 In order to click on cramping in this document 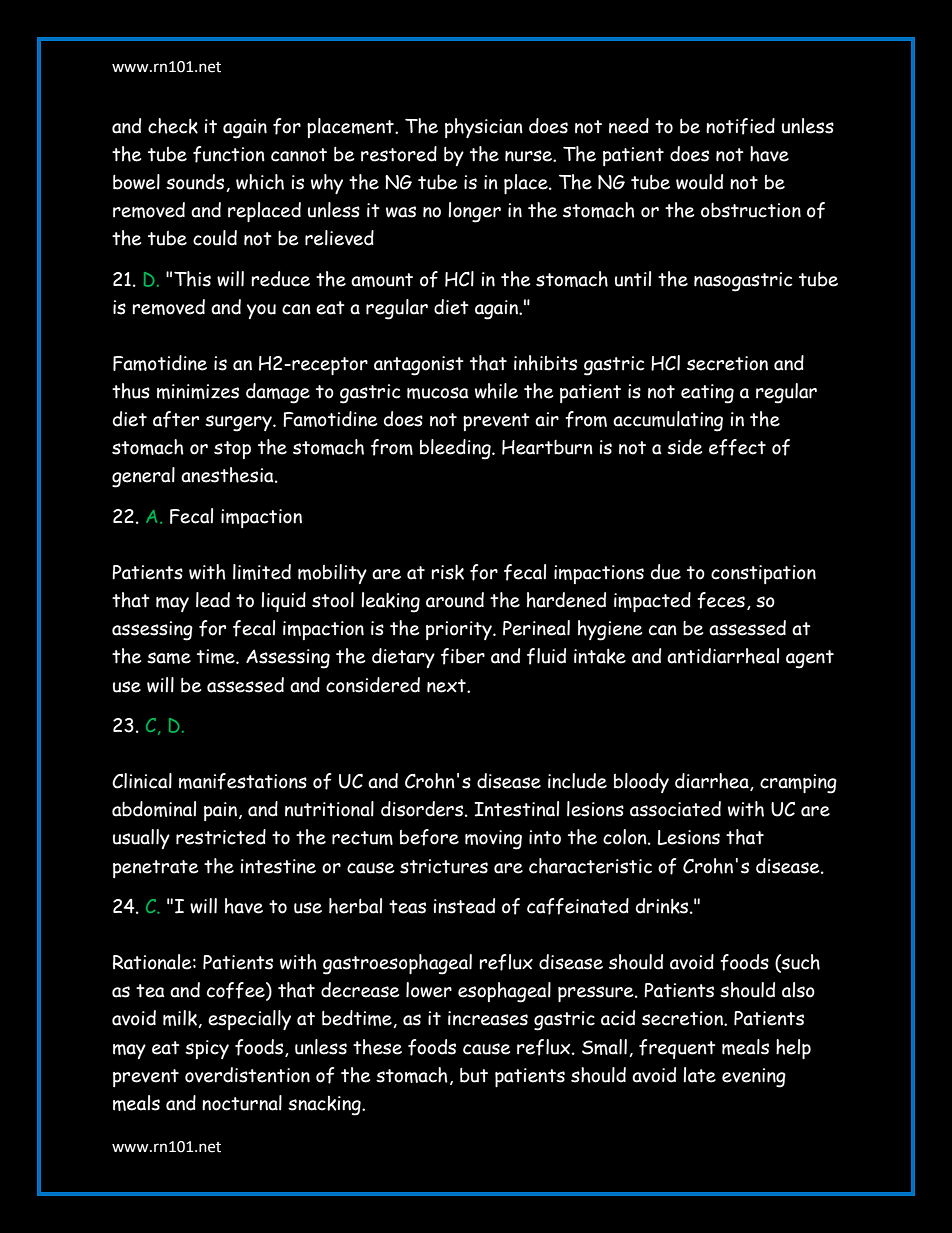, I will do `click(798, 784)`.
